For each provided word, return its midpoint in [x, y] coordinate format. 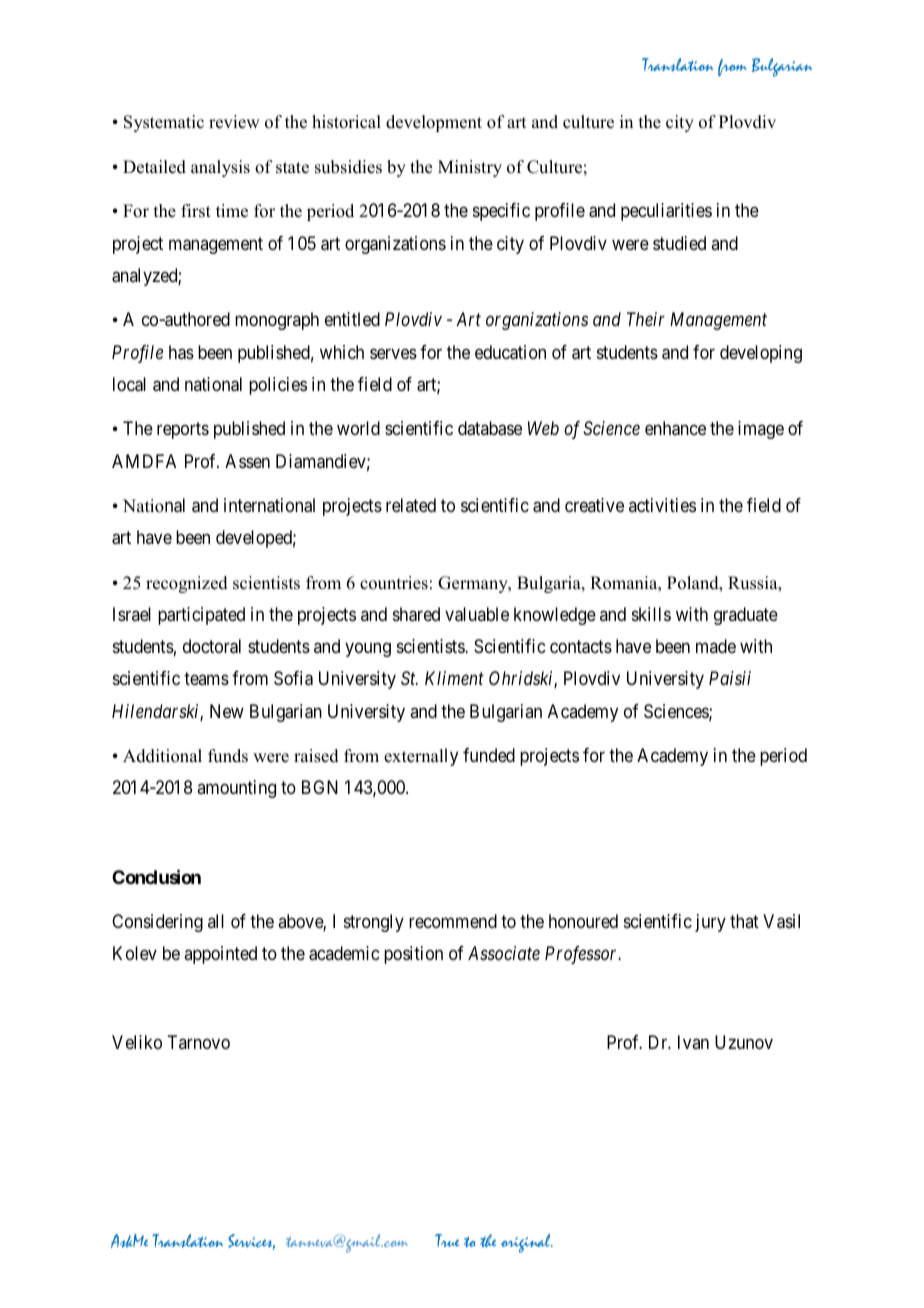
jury [710, 923]
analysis [220, 168]
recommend [453, 921]
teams [206, 679]
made [716, 646]
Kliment [454, 678]
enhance [675, 428]
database [490, 428]
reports [183, 431]
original [527, 1243]
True [447, 1240]
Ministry [470, 168]
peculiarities [666, 212]
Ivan [693, 1042]
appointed [220, 955]
